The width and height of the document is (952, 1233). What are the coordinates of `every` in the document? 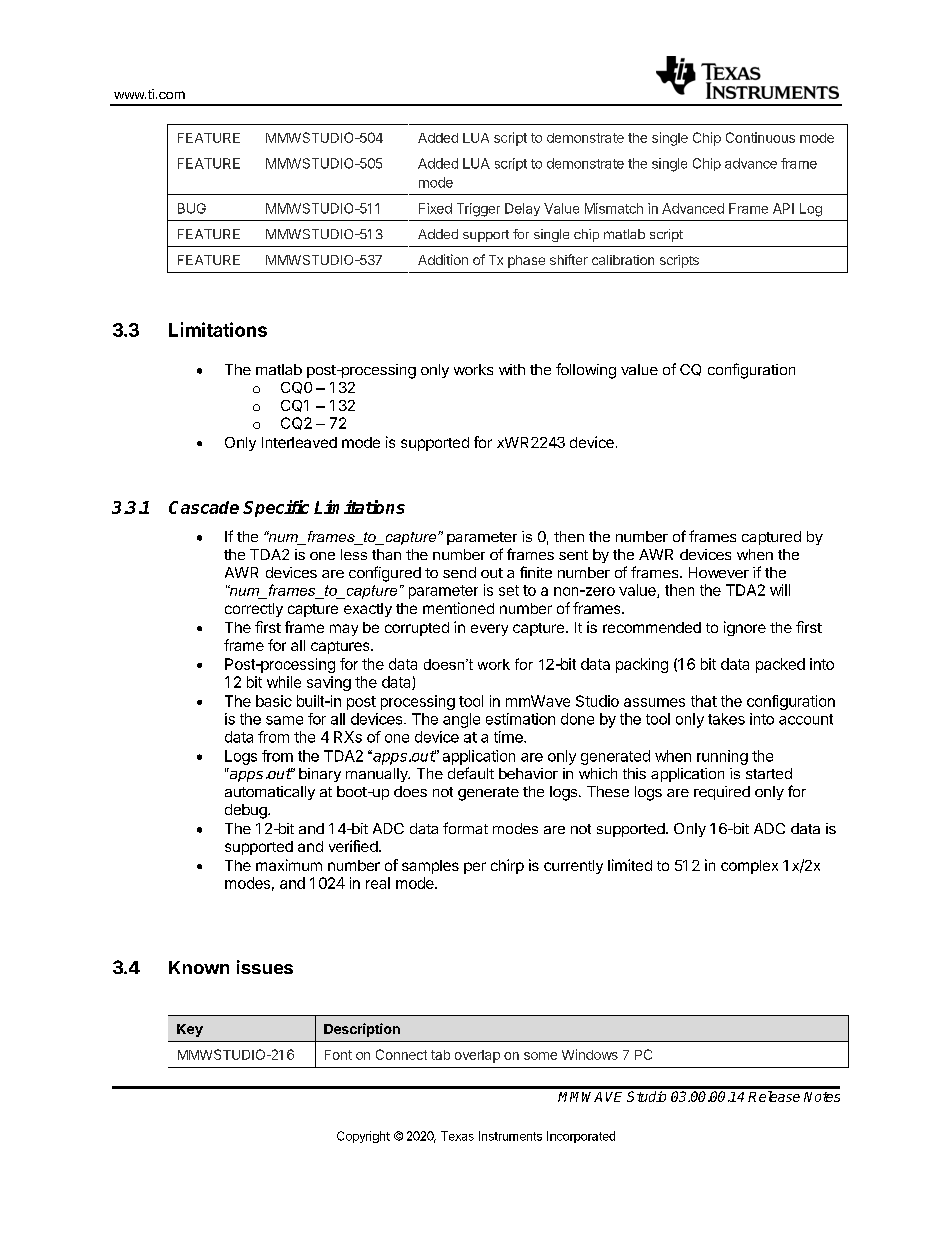 It's located at (489, 630).
